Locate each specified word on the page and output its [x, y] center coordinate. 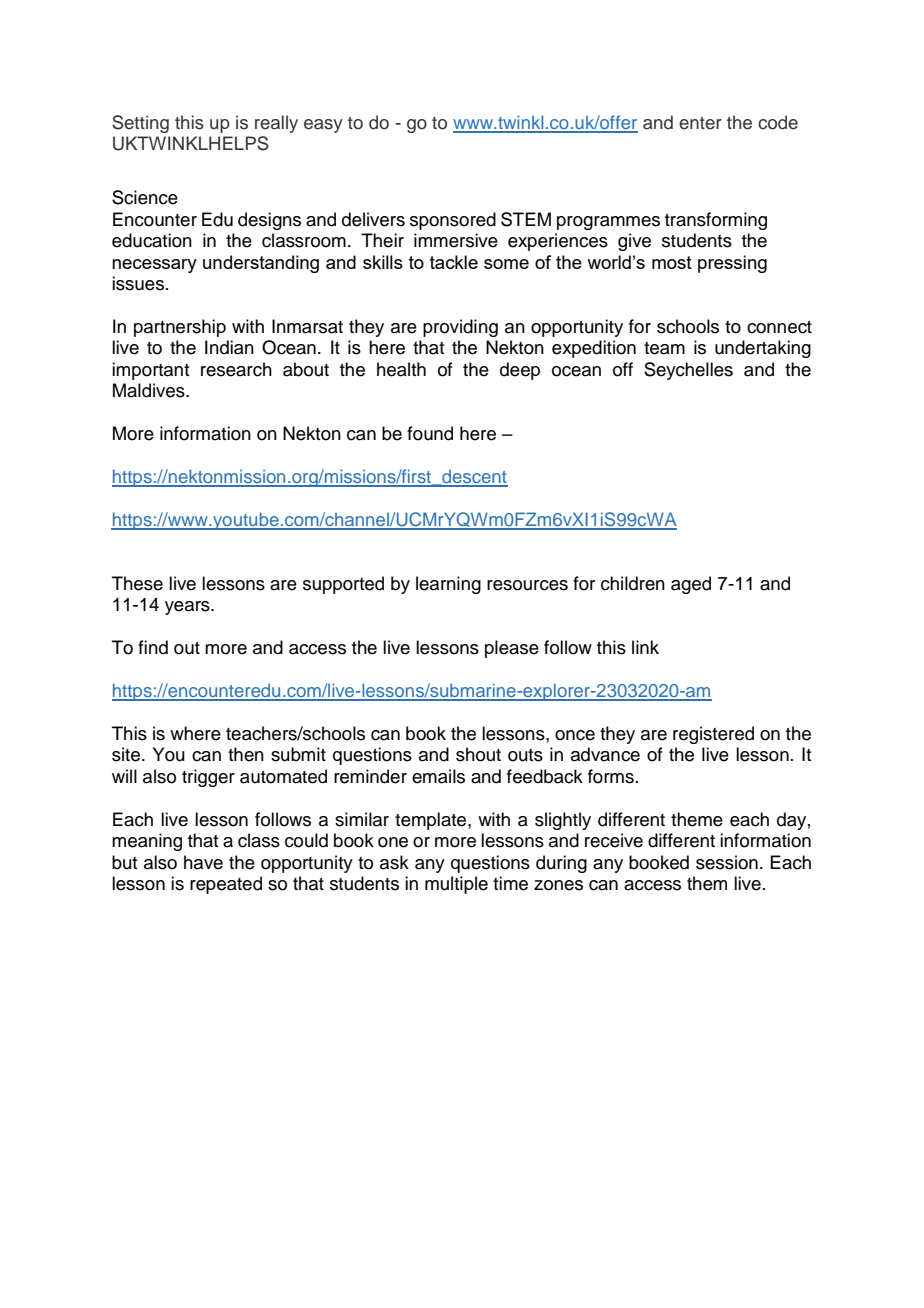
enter [700, 123]
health [401, 369]
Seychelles [688, 371]
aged [691, 585]
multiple [456, 885]
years [188, 608]
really [276, 124]
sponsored [453, 221]
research [236, 369]
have [203, 862]
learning [448, 585]
